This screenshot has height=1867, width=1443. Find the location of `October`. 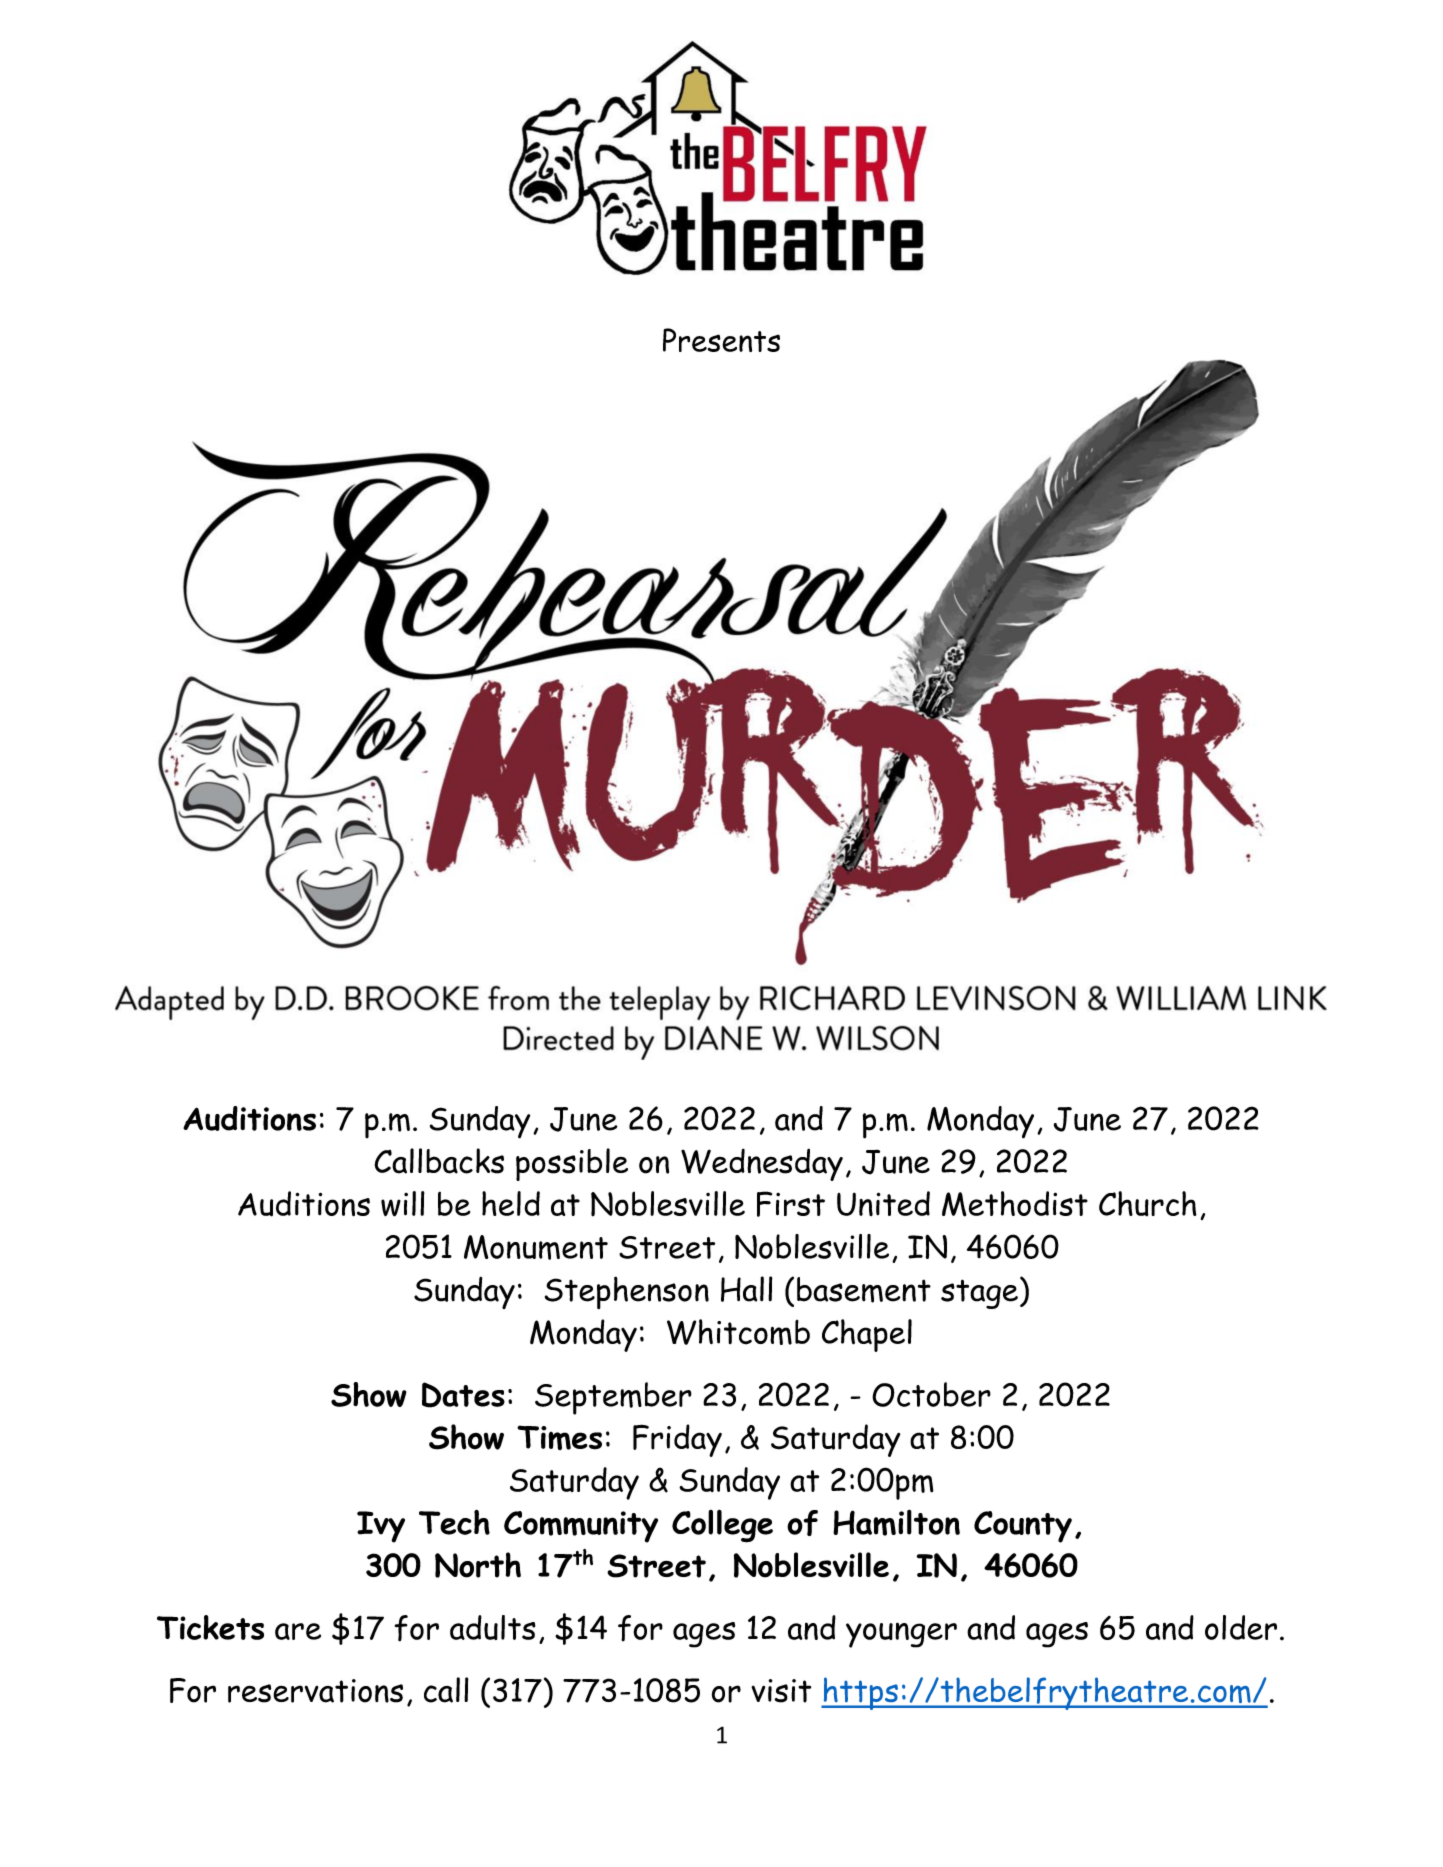

October is located at coordinates (931, 1394).
